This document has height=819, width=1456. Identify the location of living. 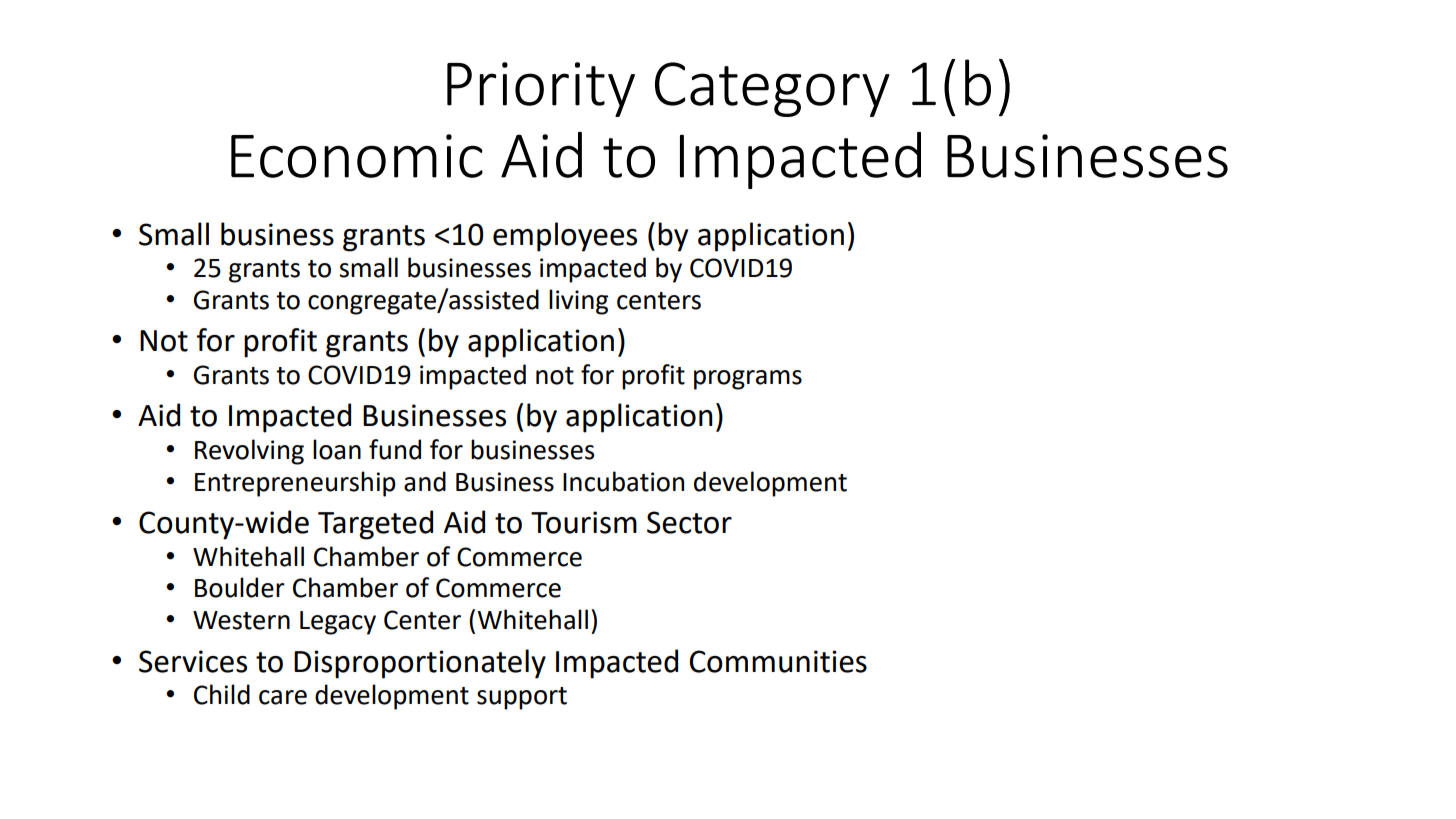
(578, 302).
